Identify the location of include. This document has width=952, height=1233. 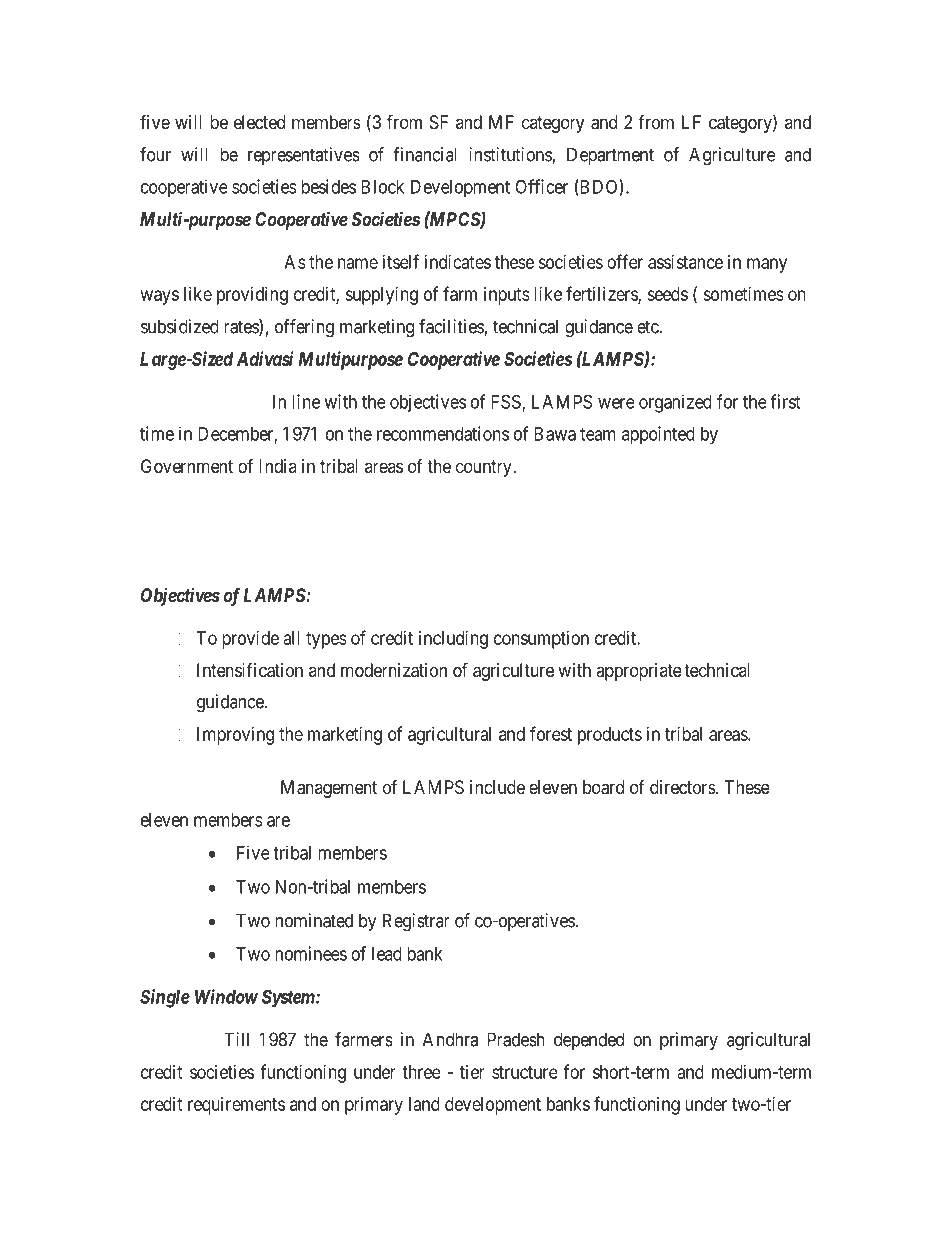
(497, 787).
